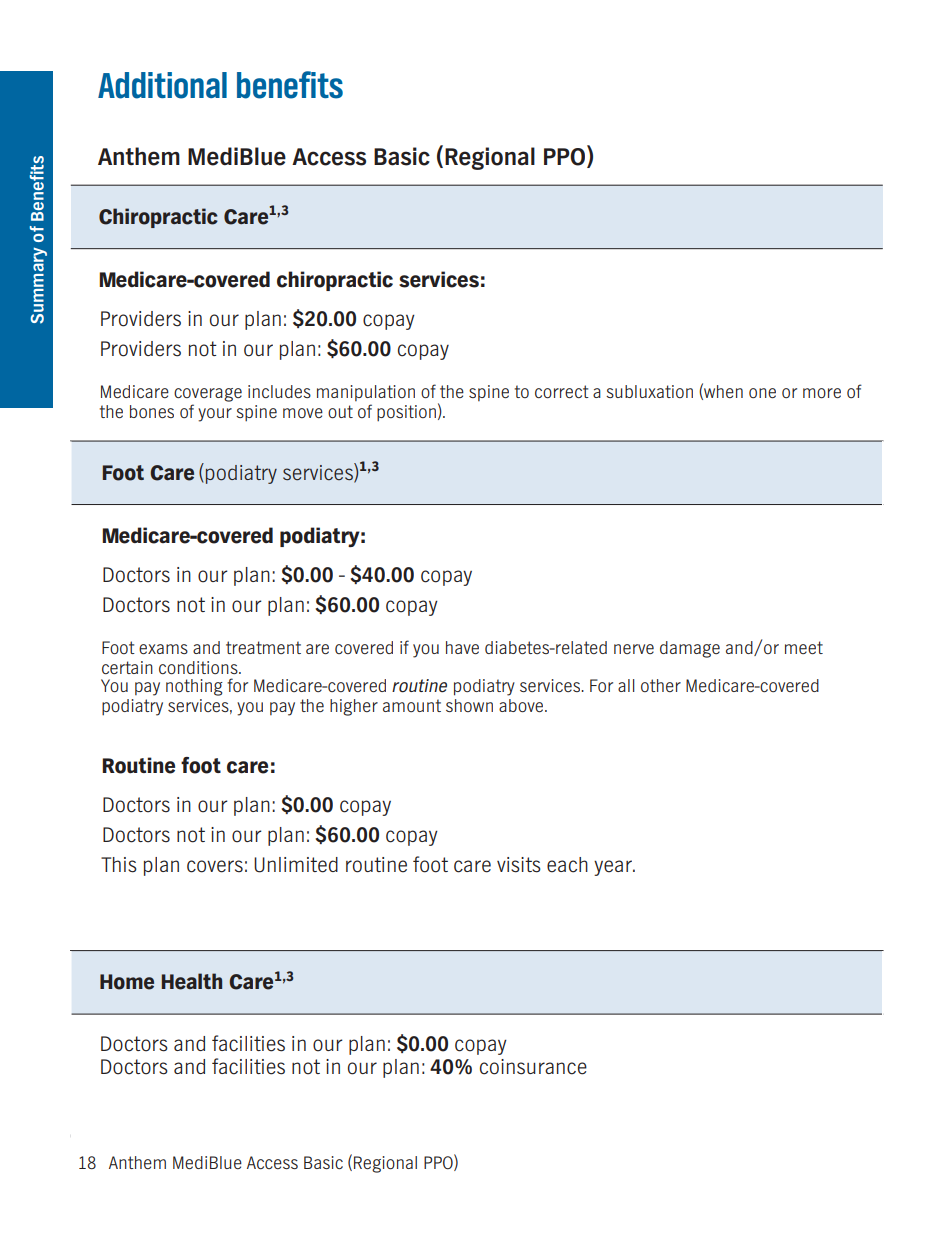 This page has width=952, height=1233. Describe the element at coordinates (822, 393) in the page. I see `more` at that location.
